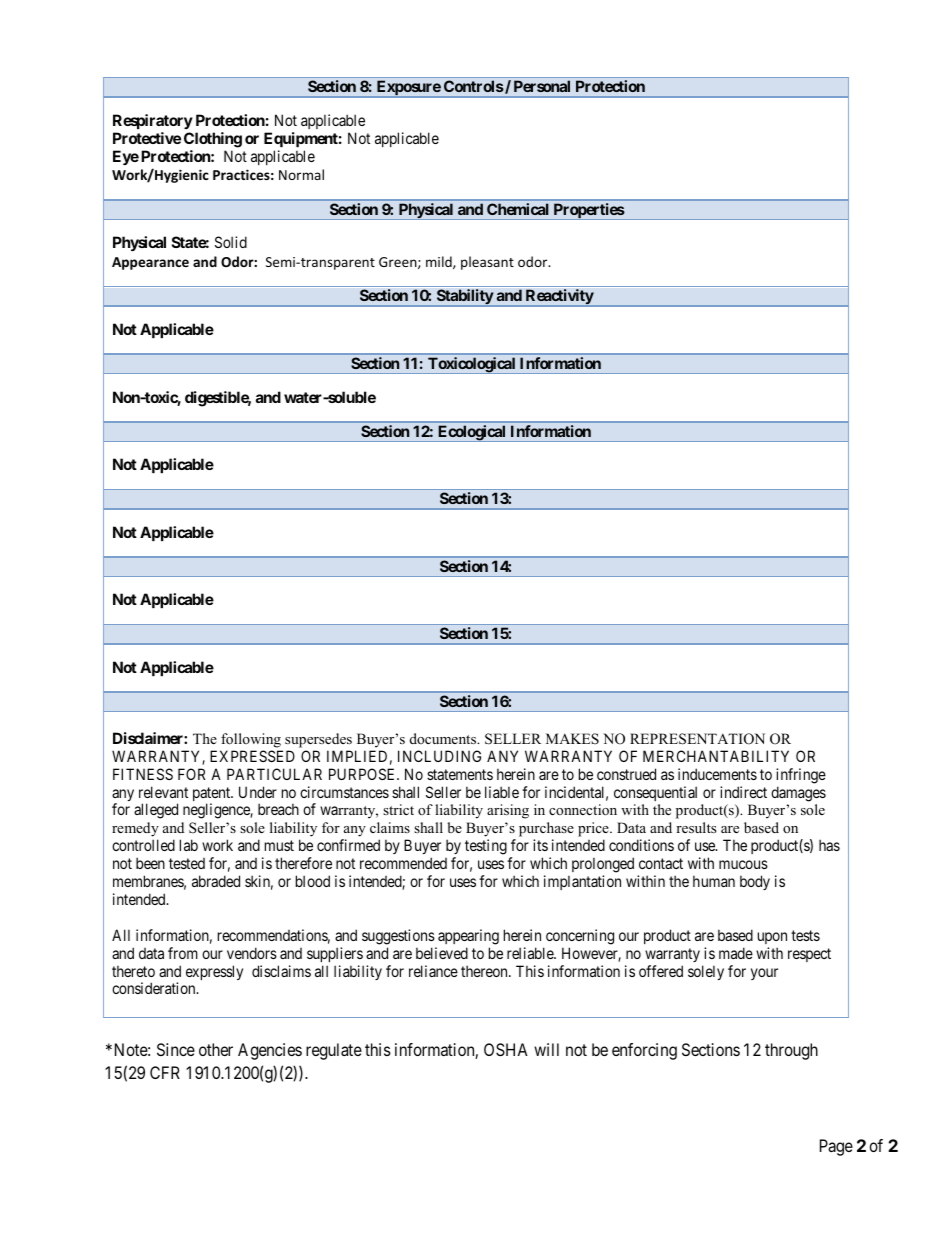 The image size is (952, 1233). What do you see at coordinates (791, 1051) in the document?
I see `through` at bounding box center [791, 1051].
